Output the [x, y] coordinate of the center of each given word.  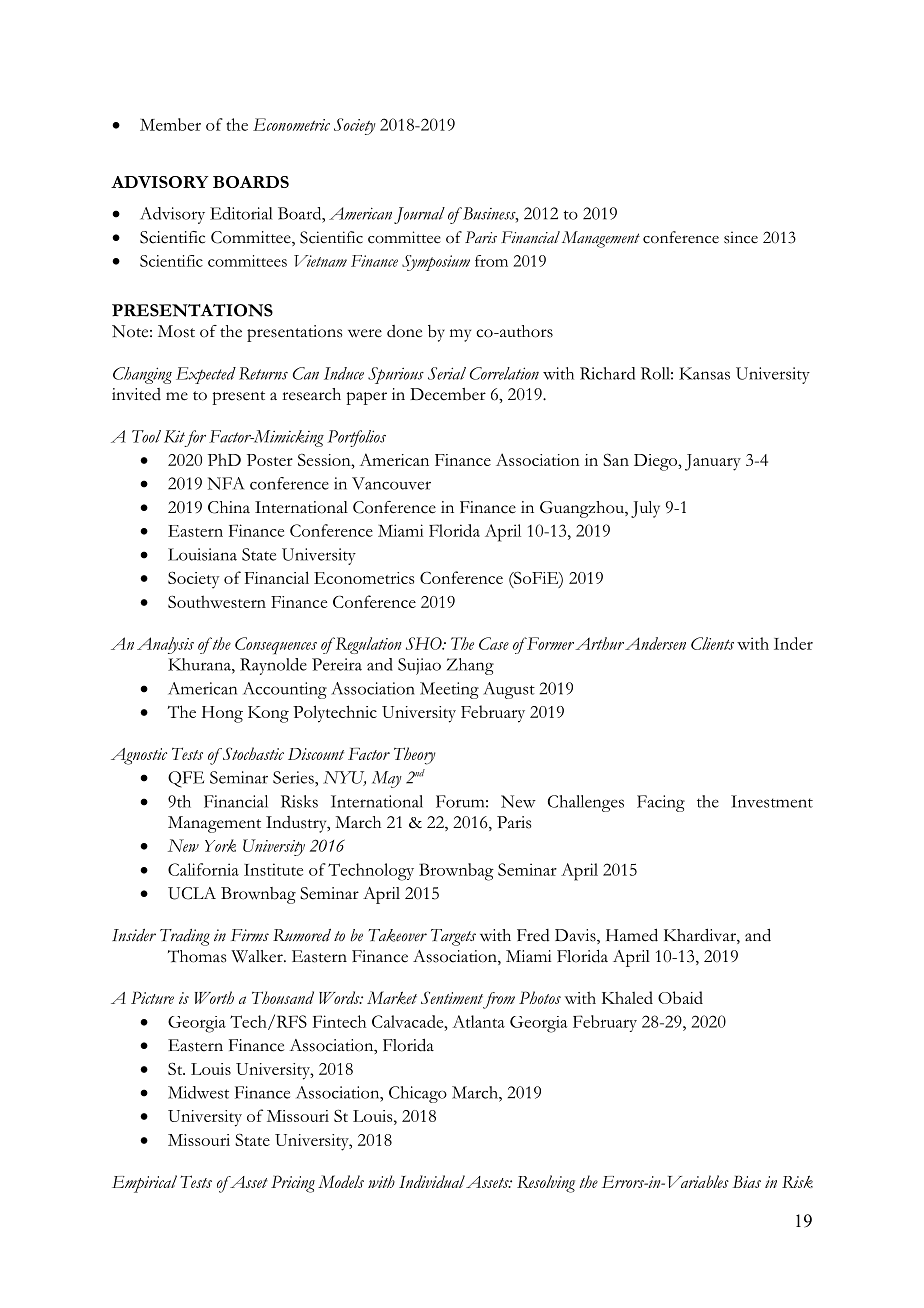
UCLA [192, 893]
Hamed [632, 935]
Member [170, 124]
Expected [206, 375]
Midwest [198, 1092]
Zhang [470, 666]
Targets [453, 937]
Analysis [165, 645]
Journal [419, 215]
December [448, 394]
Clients [712, 643]
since [741, 237]
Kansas [704, 373]
